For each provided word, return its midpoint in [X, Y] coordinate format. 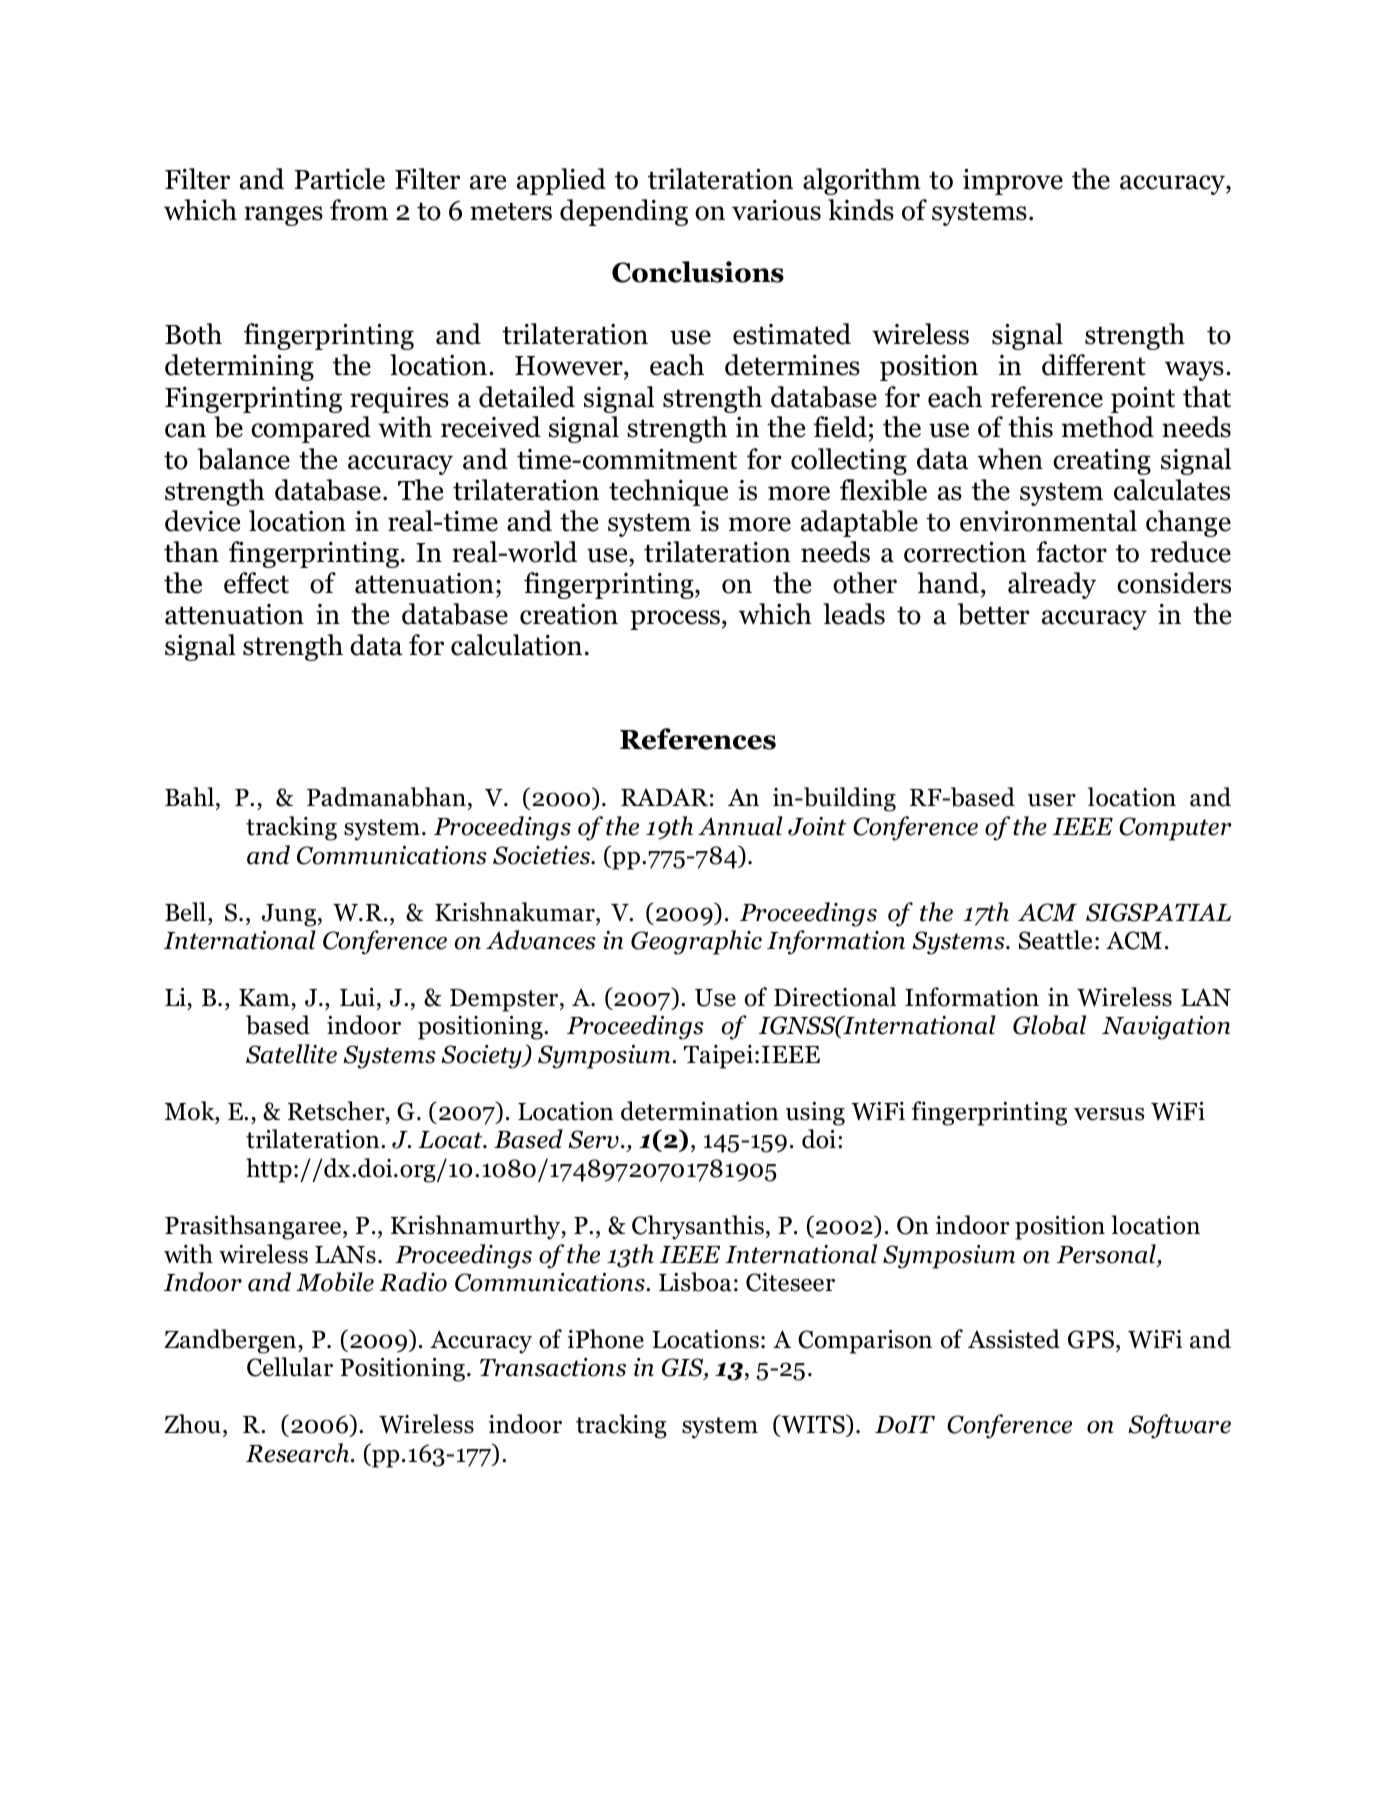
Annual [740, 826]
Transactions [553, 1367]
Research [297, 1453]
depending [624, 212]
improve [1013, 182]
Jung [290, 915]
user [1052, 800]
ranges [283, 216]
